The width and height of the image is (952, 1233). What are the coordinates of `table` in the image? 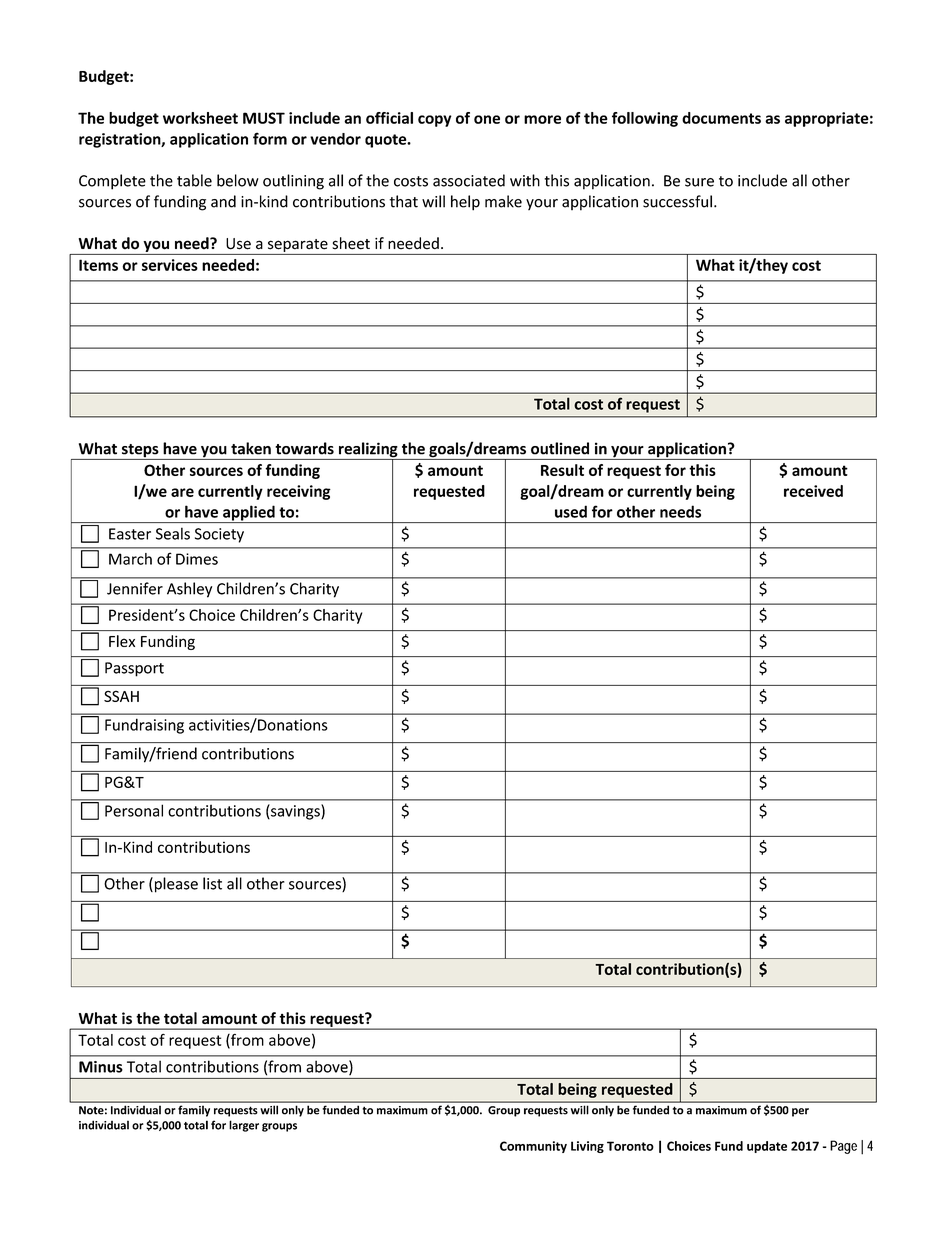 It's located at (194, 180).
